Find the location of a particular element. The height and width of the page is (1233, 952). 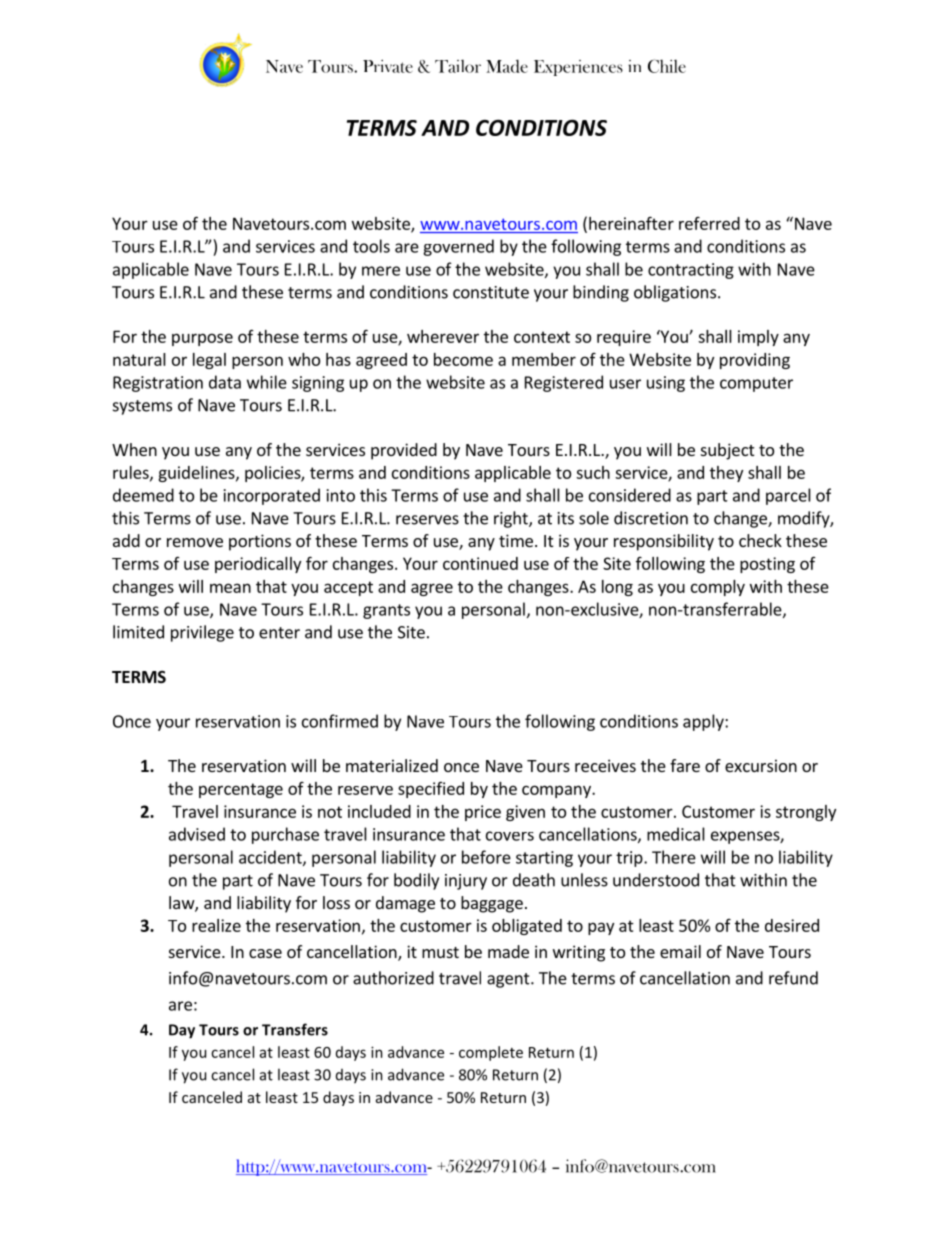

materialized is located at coordinates (392, 765).
